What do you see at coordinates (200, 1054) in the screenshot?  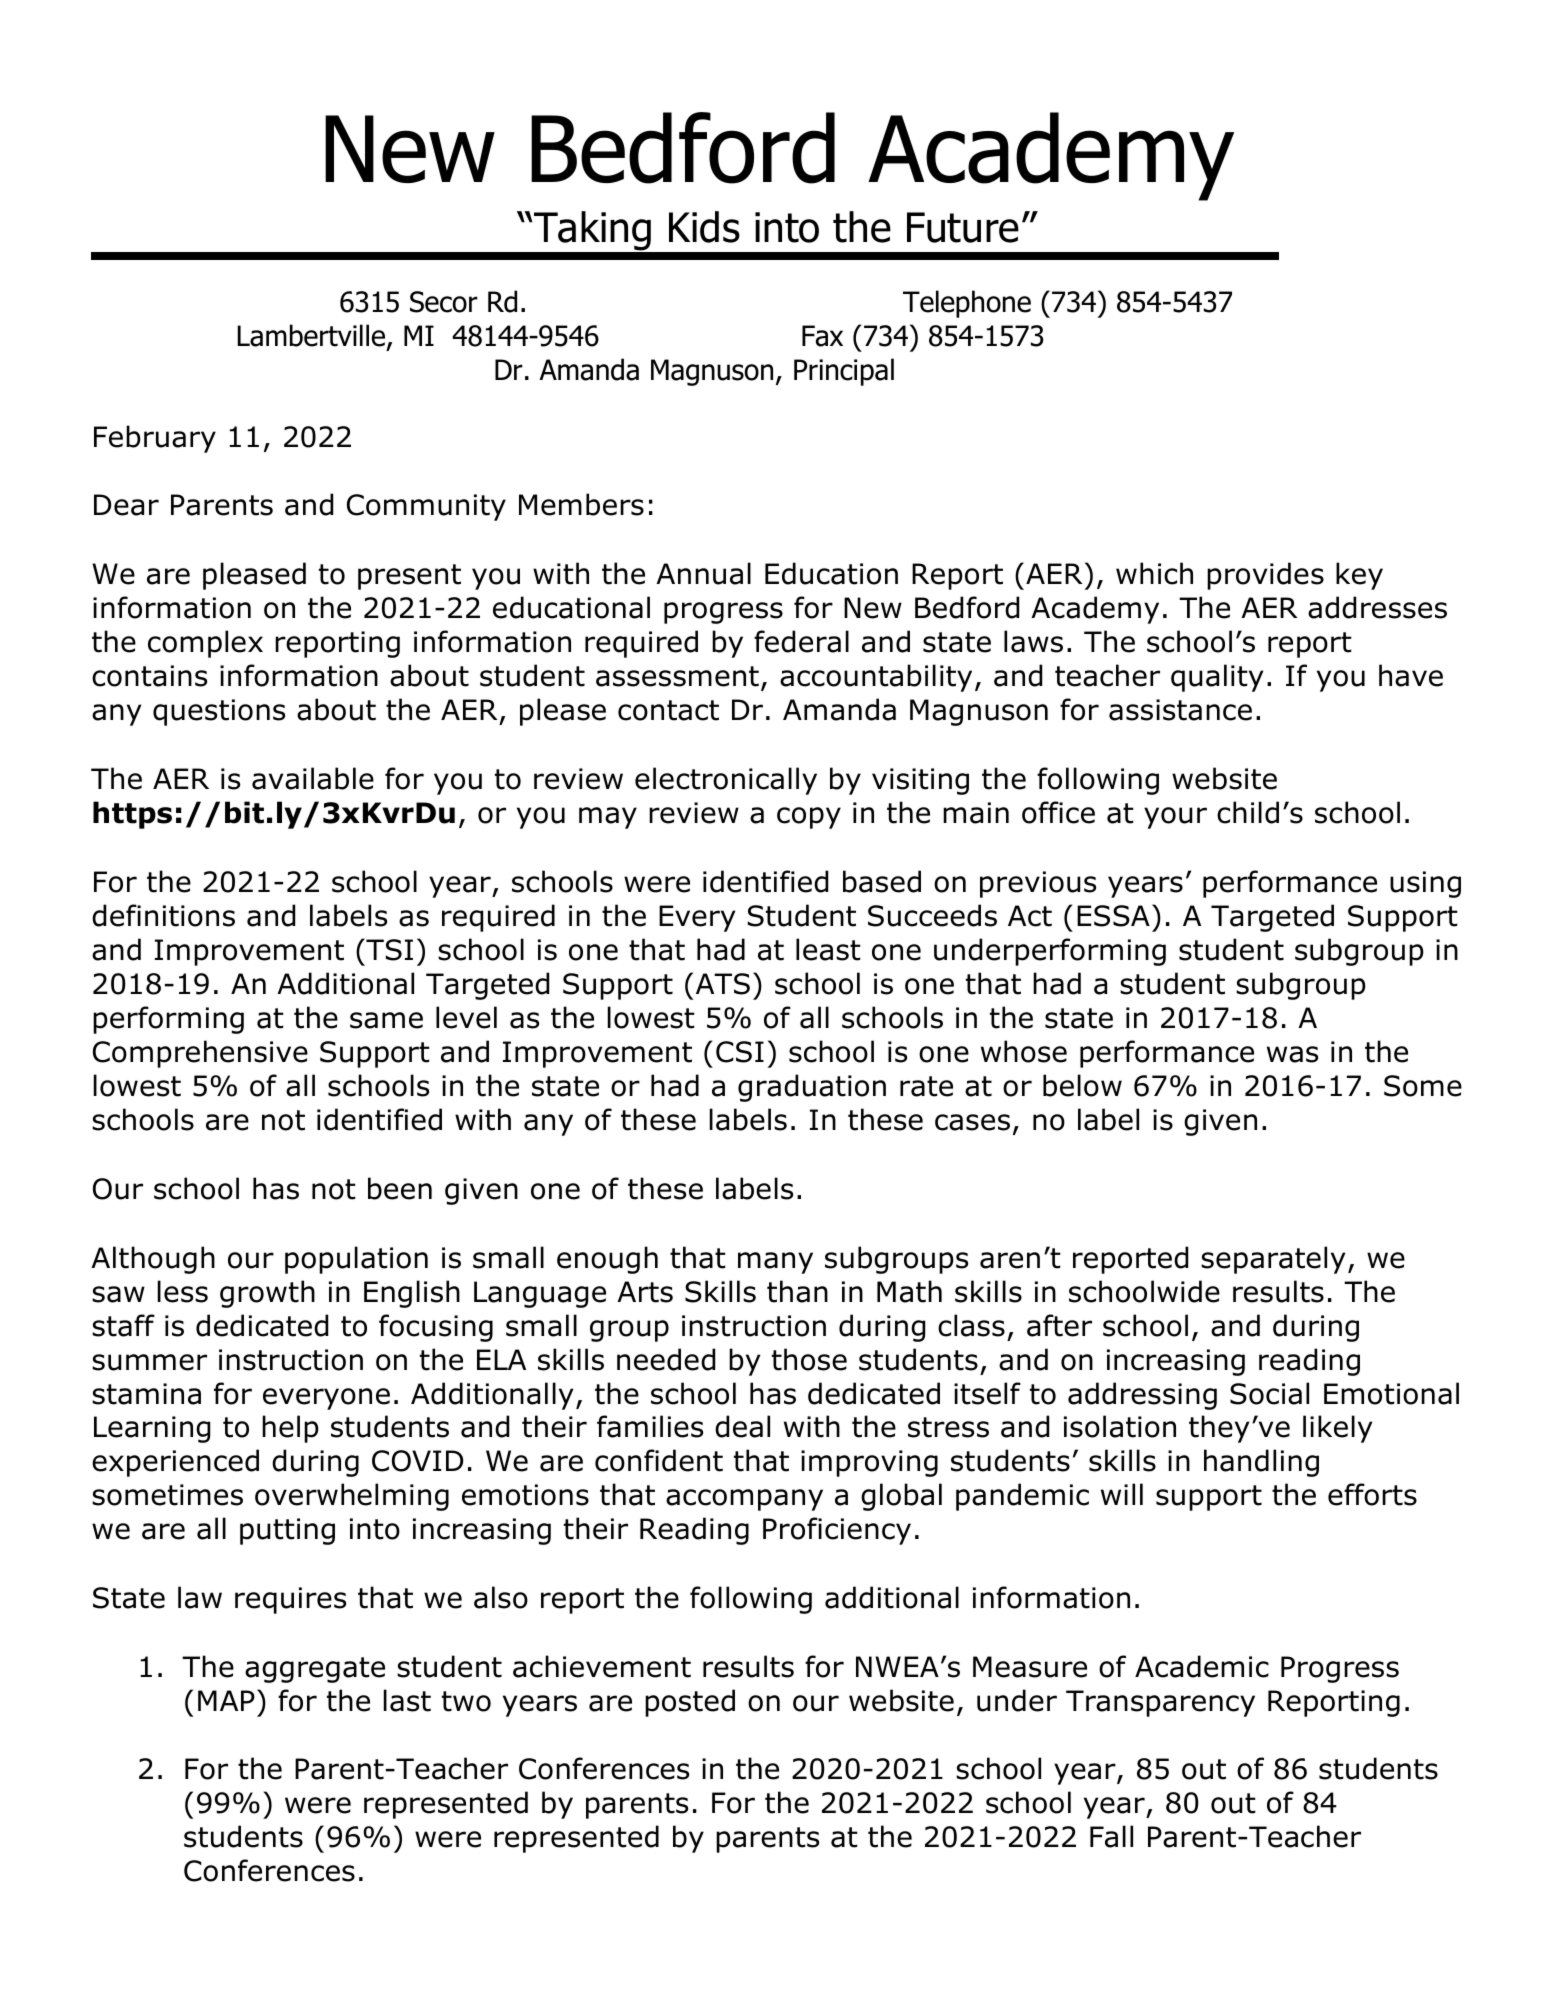 I see `Comprehensive` at bounding box center [200, 1054].
